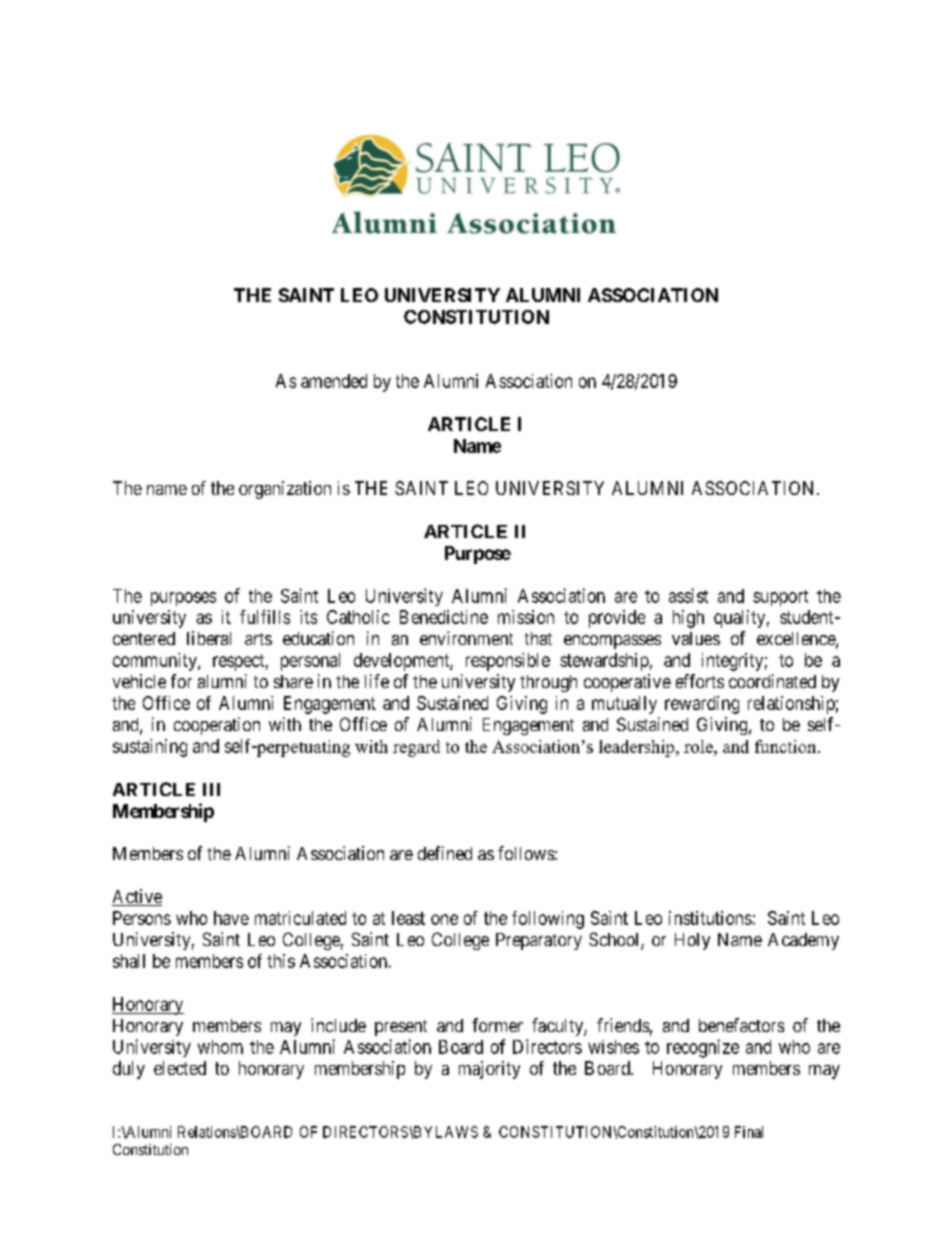  What do you see at coordinates (334, 381) in the page?
I see `amended` at bounding box center [334, 381].
